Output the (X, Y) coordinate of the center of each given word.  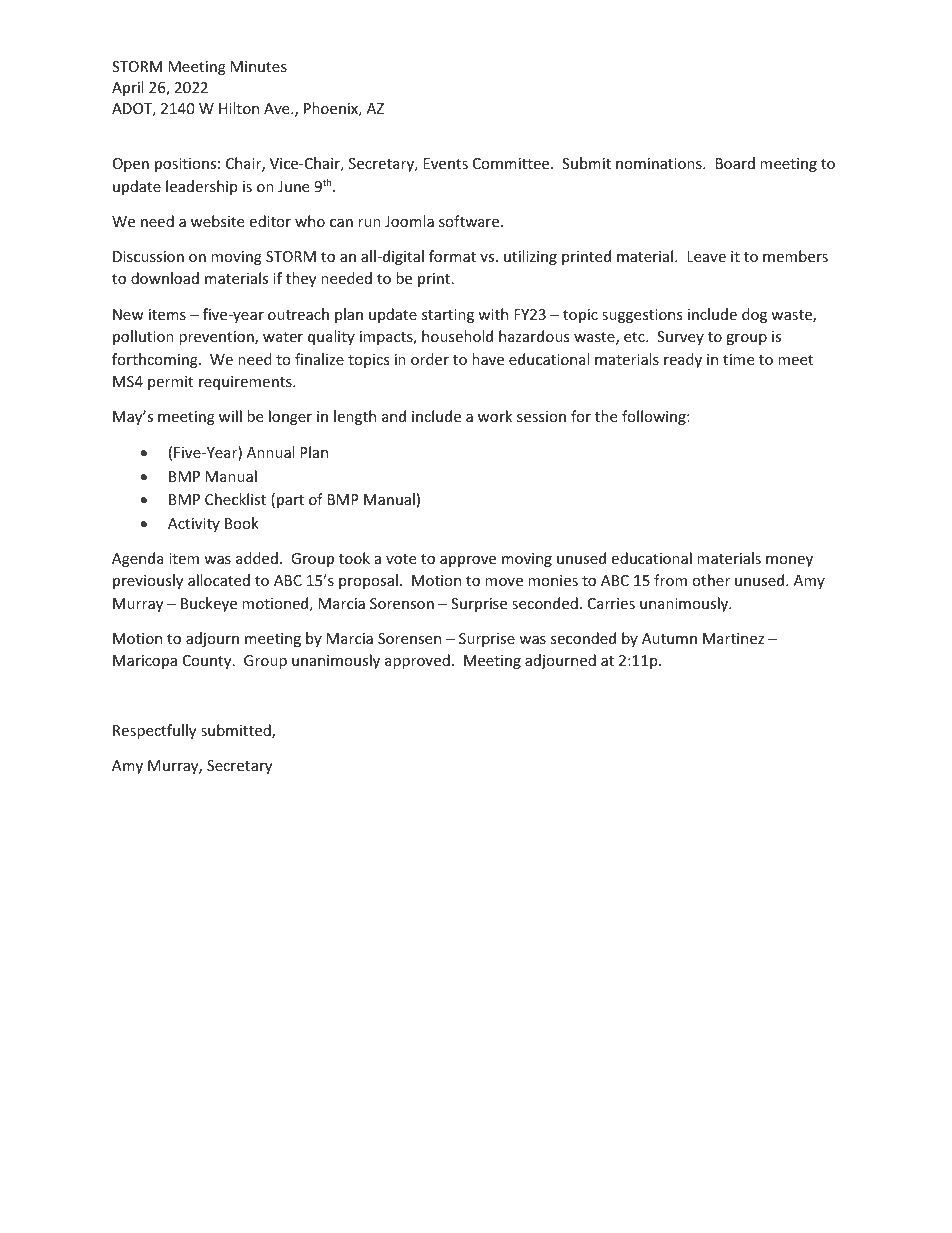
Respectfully (154, 731)
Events (445, 163)
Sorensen (409, 638)
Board (735, 163)
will (230, 416)
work (495, 416)
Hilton (239, 108)
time (738, 359)
